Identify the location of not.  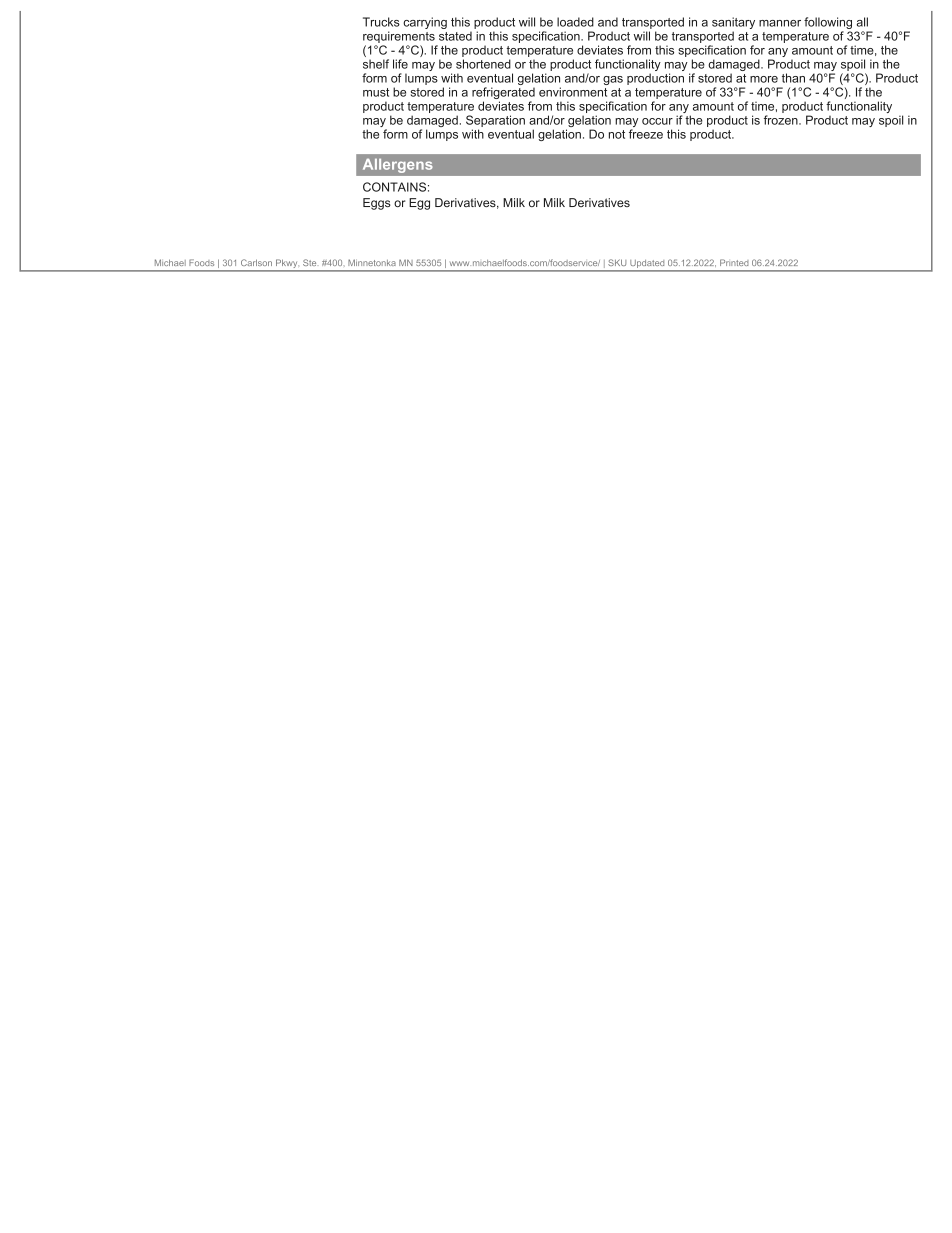
(617, 134).
